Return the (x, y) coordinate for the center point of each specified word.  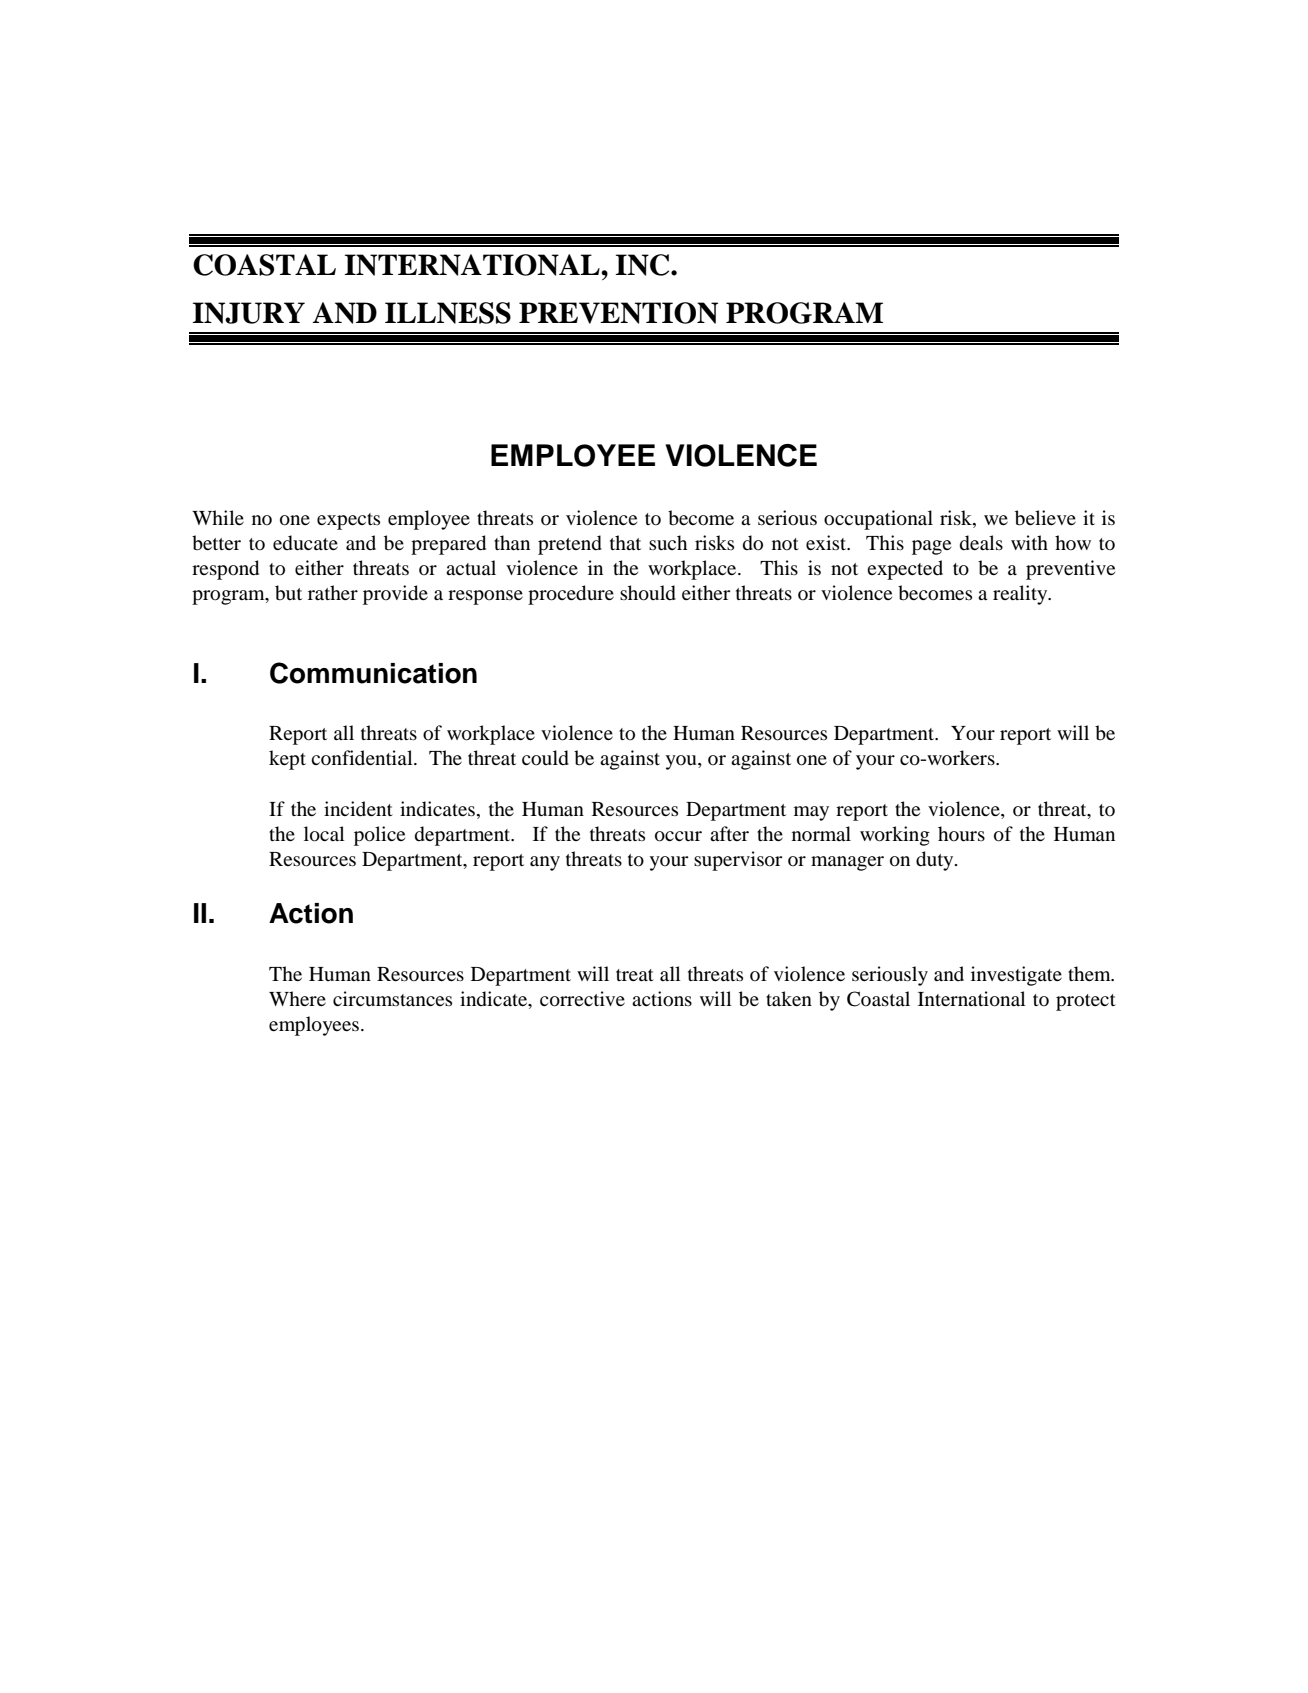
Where (297, 998)
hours (961, 834)
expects (348, 521)
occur (678, 836)
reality (1021, 595)
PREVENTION (618, 313)
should (648, 593)
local (324, 834)
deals (981, 543)
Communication (373, 673)
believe (1045, 518)
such (668, 542)
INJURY (249, 313)
